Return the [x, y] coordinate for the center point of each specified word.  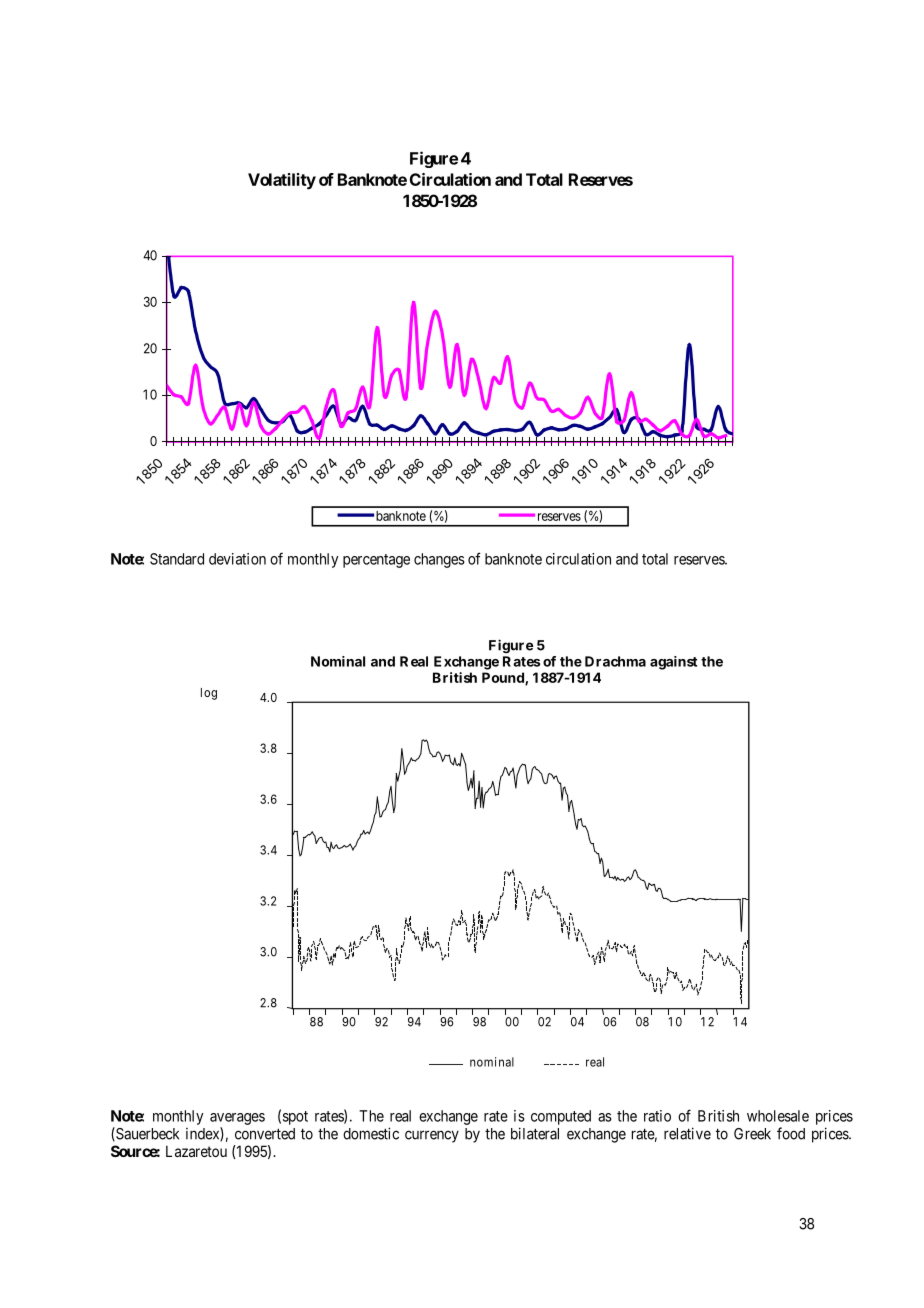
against [673, 663]
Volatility [282, 181]
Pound [504, 678]
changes [439, 560]
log [209, 694]
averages [237, 1119]
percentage [376, 561]
